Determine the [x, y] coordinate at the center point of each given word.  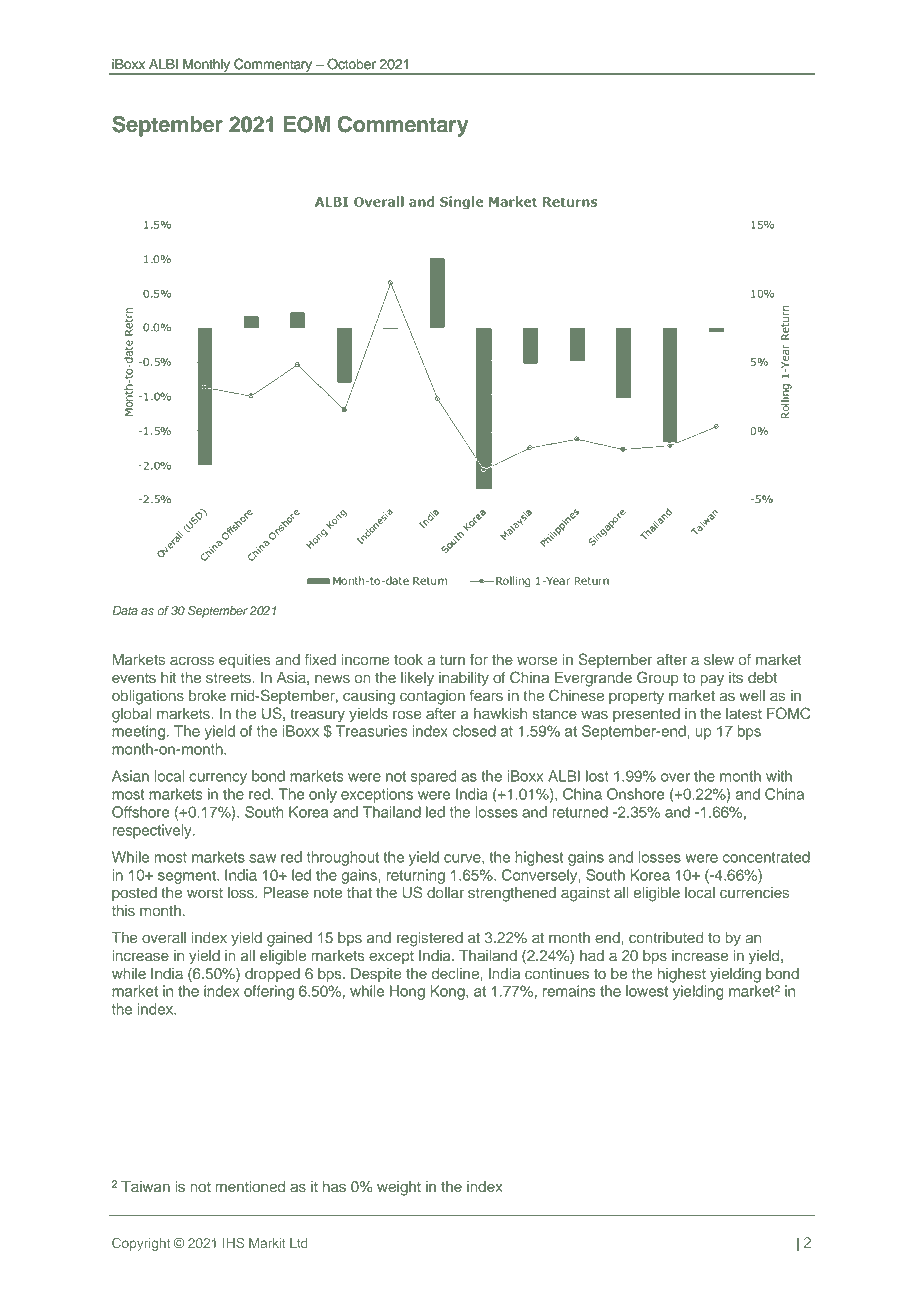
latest [744, 714]
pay [712, 680]
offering [269, 992]
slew [719, 660]
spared [433, 777]
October [351, 64]
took [408, 660]
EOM [307, 124]
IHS [233, 1243]
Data [125, 610]
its [736, 678]
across [192, 661]
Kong [449, 992]
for [479, 660]
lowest [647, 991]
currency [218, 779]
